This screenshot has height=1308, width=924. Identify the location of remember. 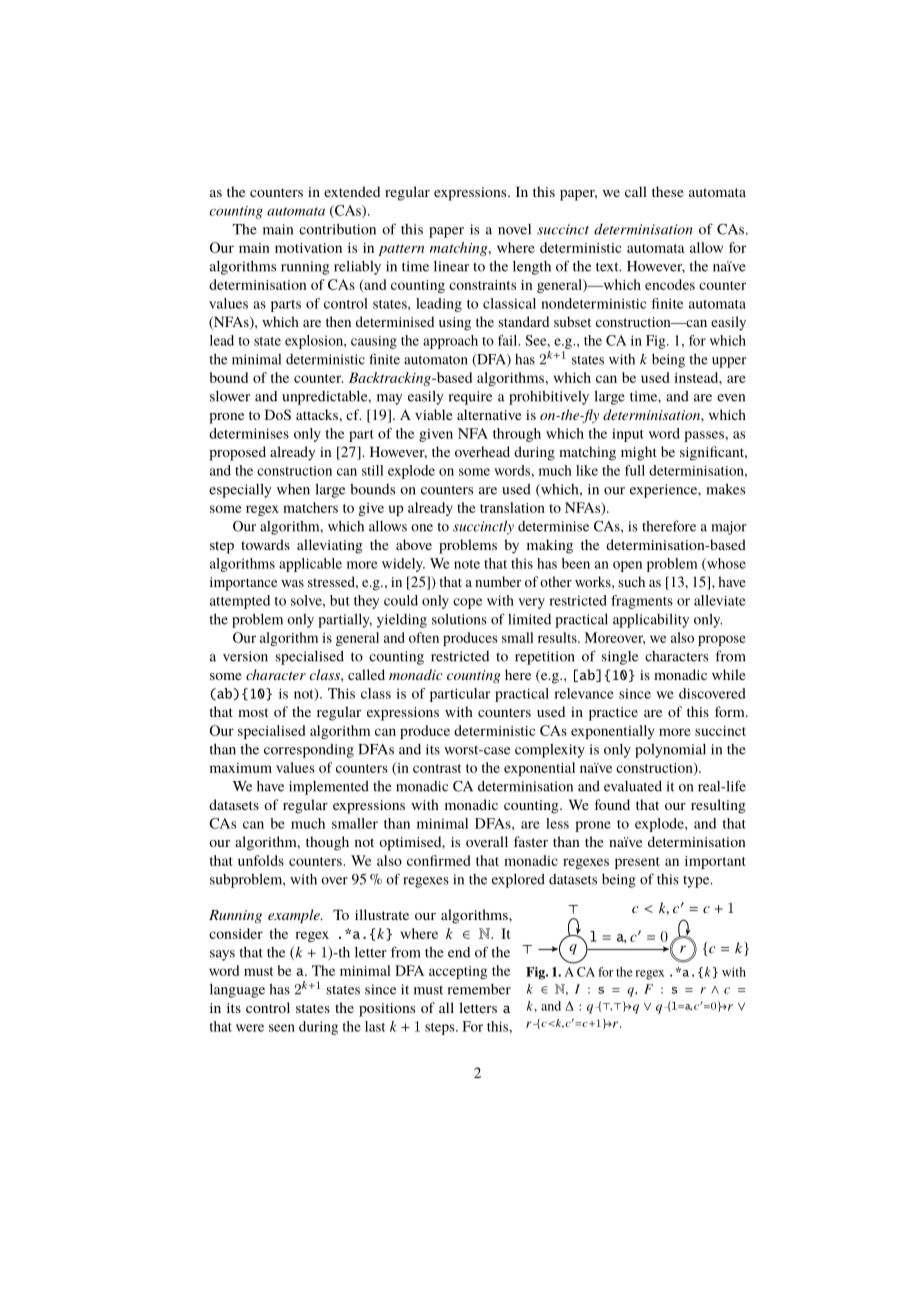
(479, 989).
